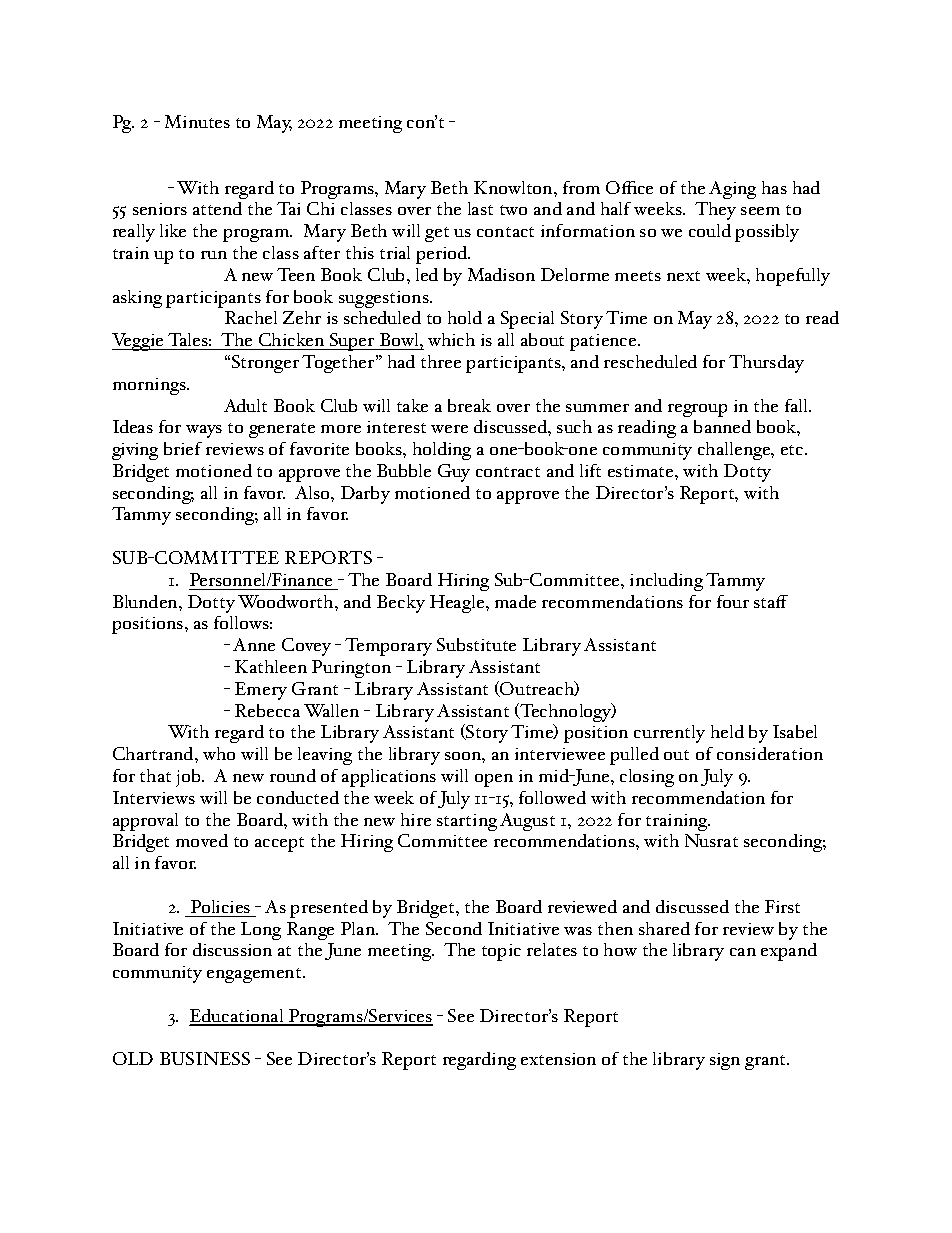  I want to click on held, so click(727, 731).
